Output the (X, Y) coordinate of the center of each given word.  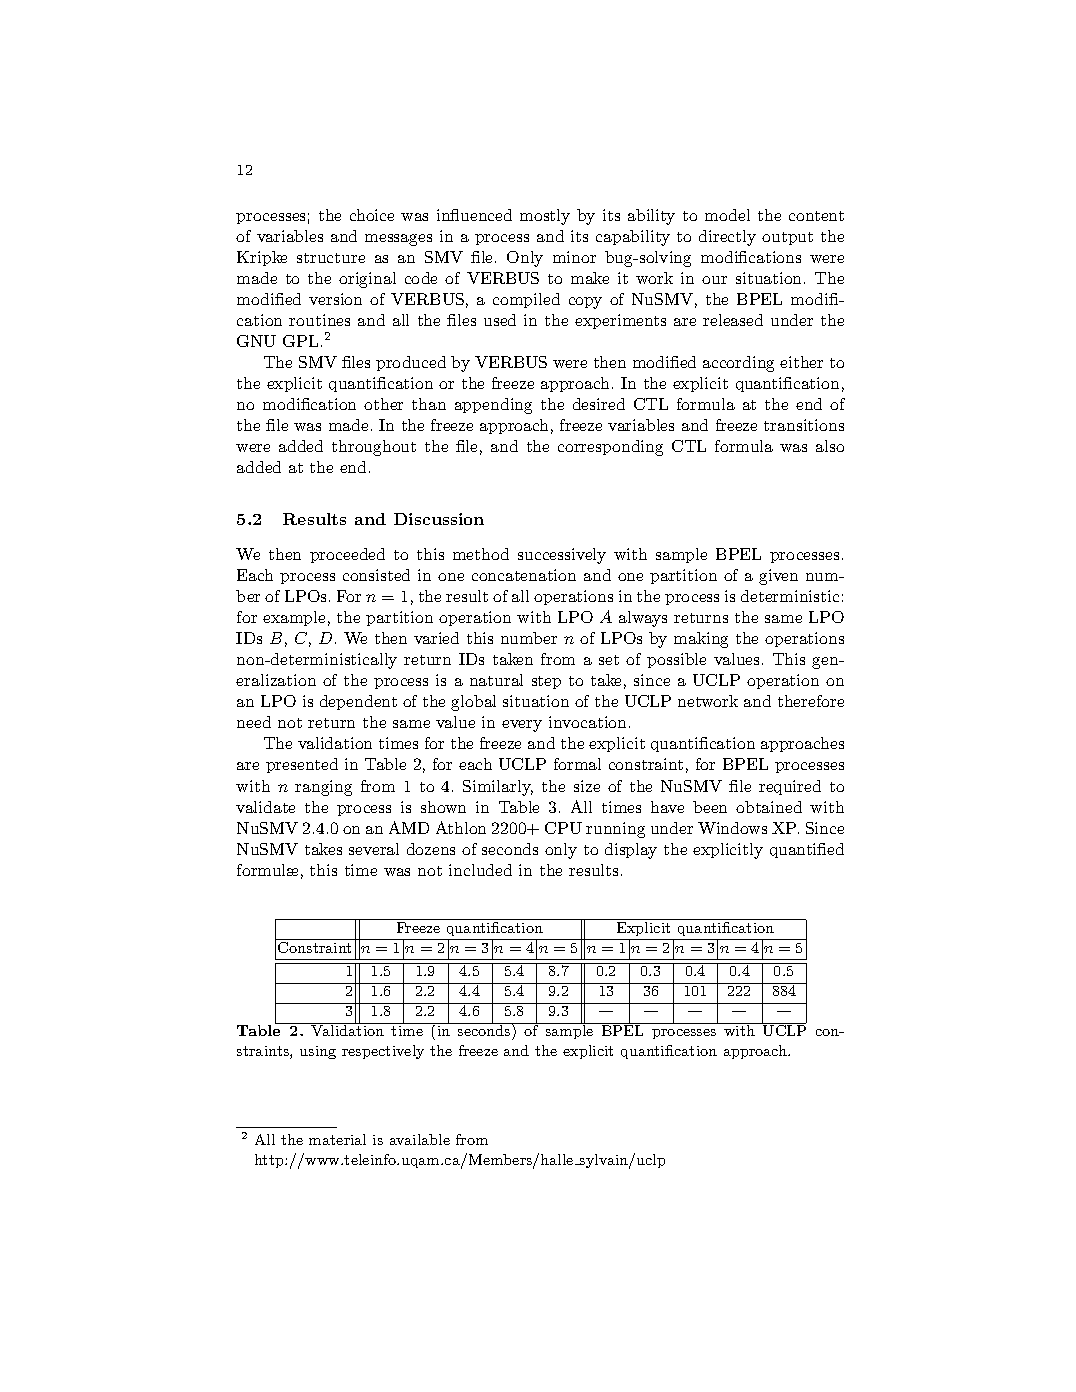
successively (562, 556)
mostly (545, 217)
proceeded (347, 555)
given (778, 577)
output (787, 238)
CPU (563, 828)
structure (331, 258)
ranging (323, 788)
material (337, 1139)
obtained (769, 807)
